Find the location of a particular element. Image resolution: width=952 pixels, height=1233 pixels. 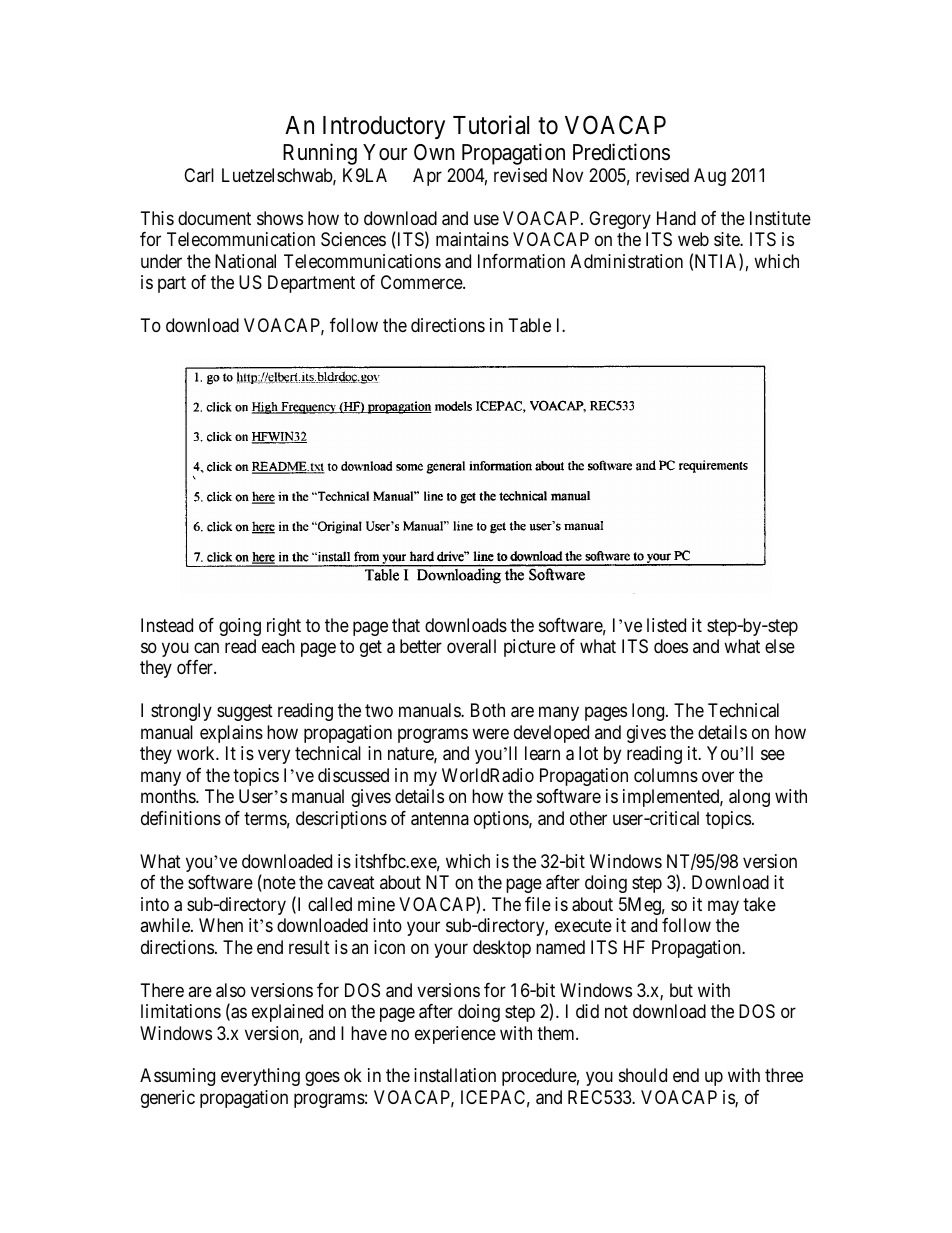

listed is located at coordinates (666, 625).
